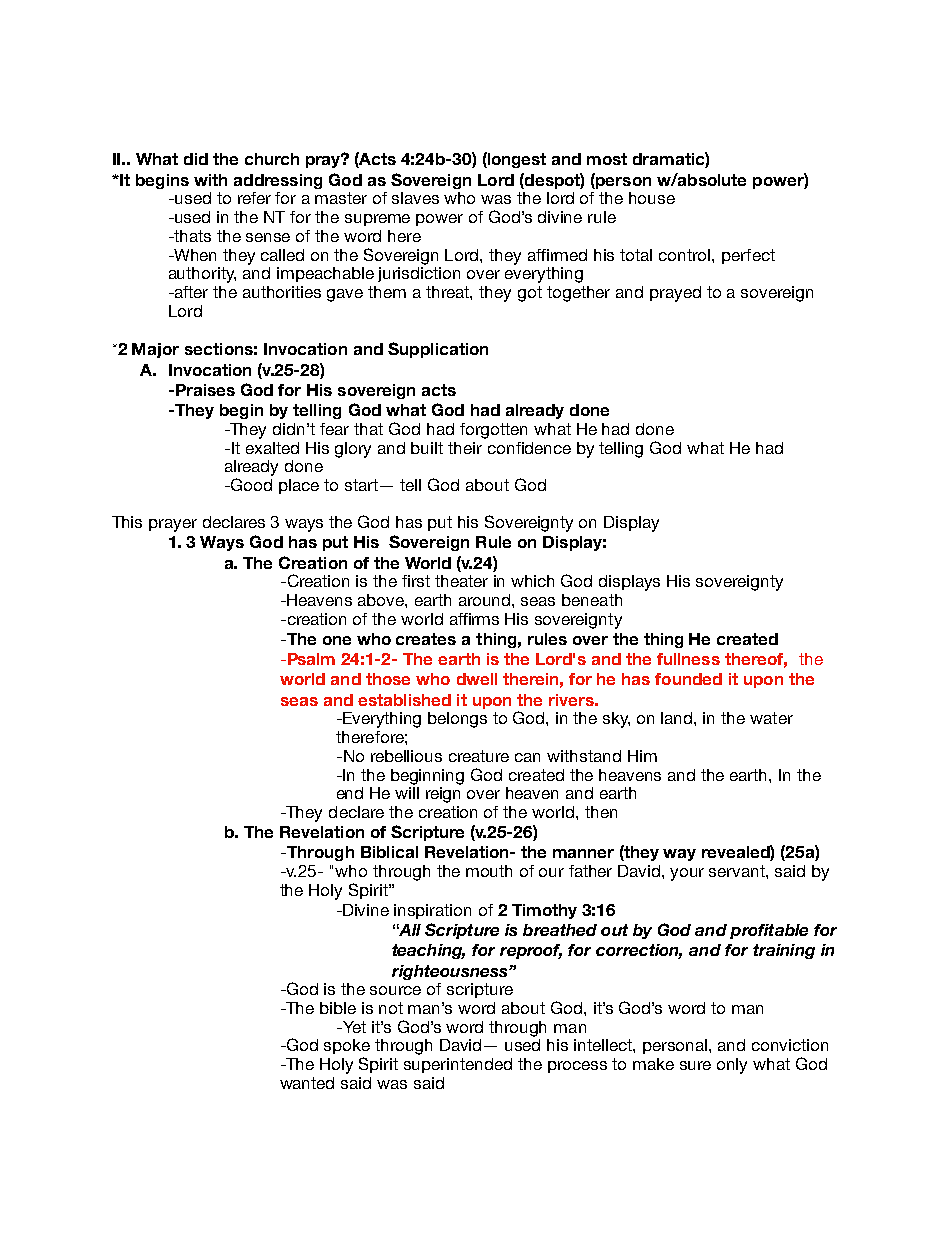 This screenshot has width=952, height=1233. I want to click on sure, so click(695, 1065).
